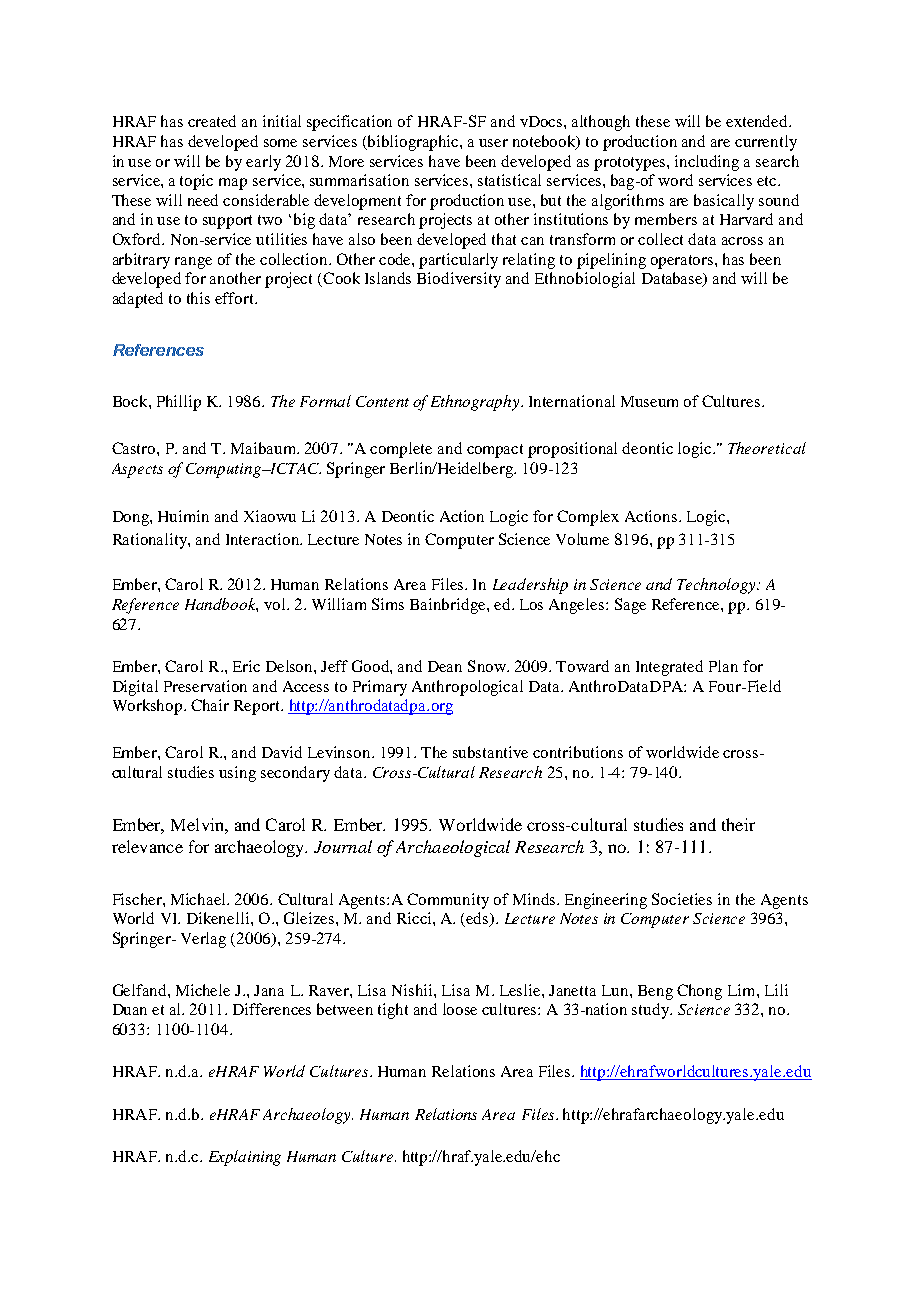 The image size is (924, 1307). What do you see at coordinates (196, 182) in the screenshot?
I see `topic` at bounding box center [196, 182].
